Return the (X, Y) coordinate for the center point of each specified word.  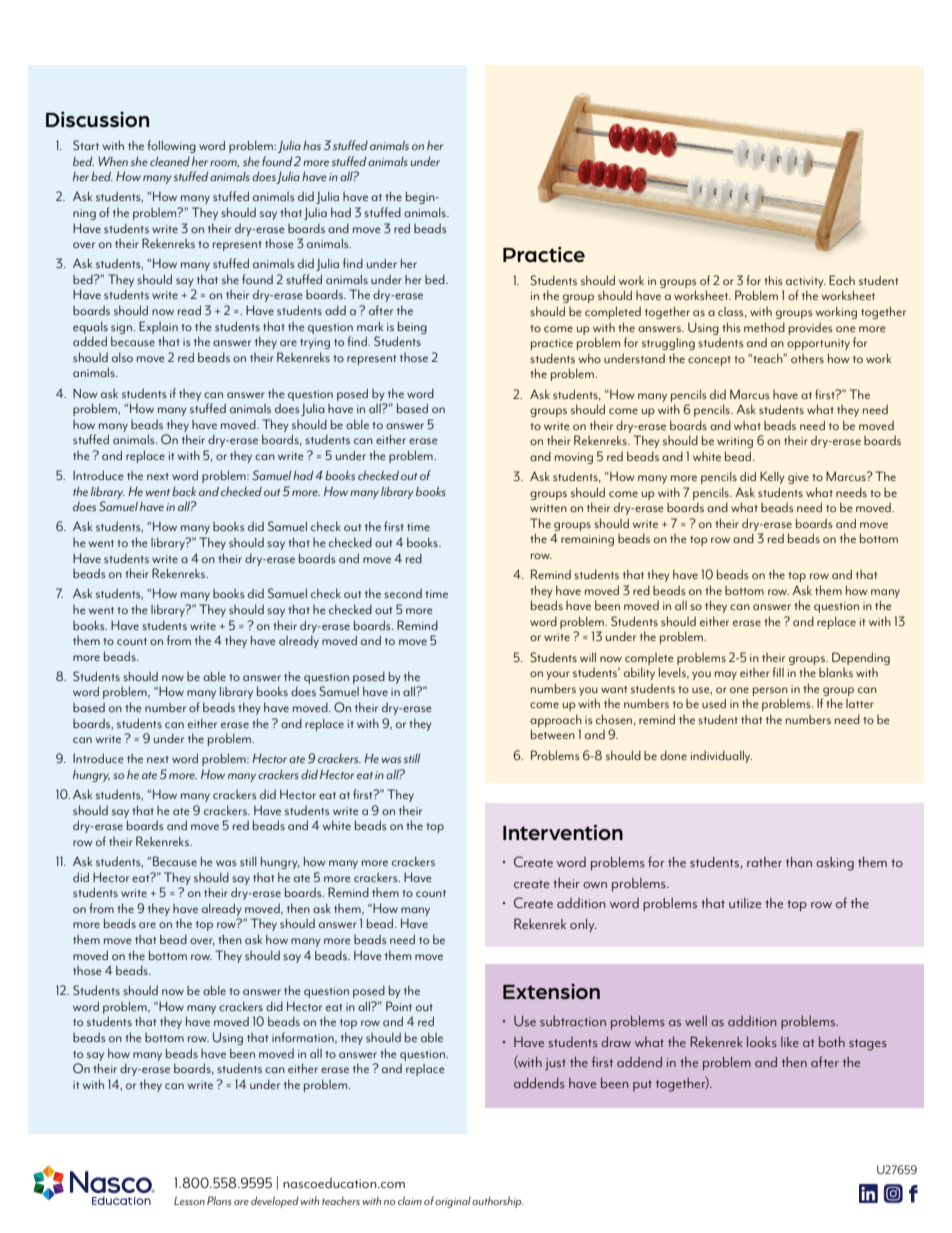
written (548, 508)
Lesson (189, 1200)
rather (764, 862)
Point (399, 1006)
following (172, 146)
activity (806, 282)
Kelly (772, 477)
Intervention (563, 832)
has (312, 145)
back (184, 491)
